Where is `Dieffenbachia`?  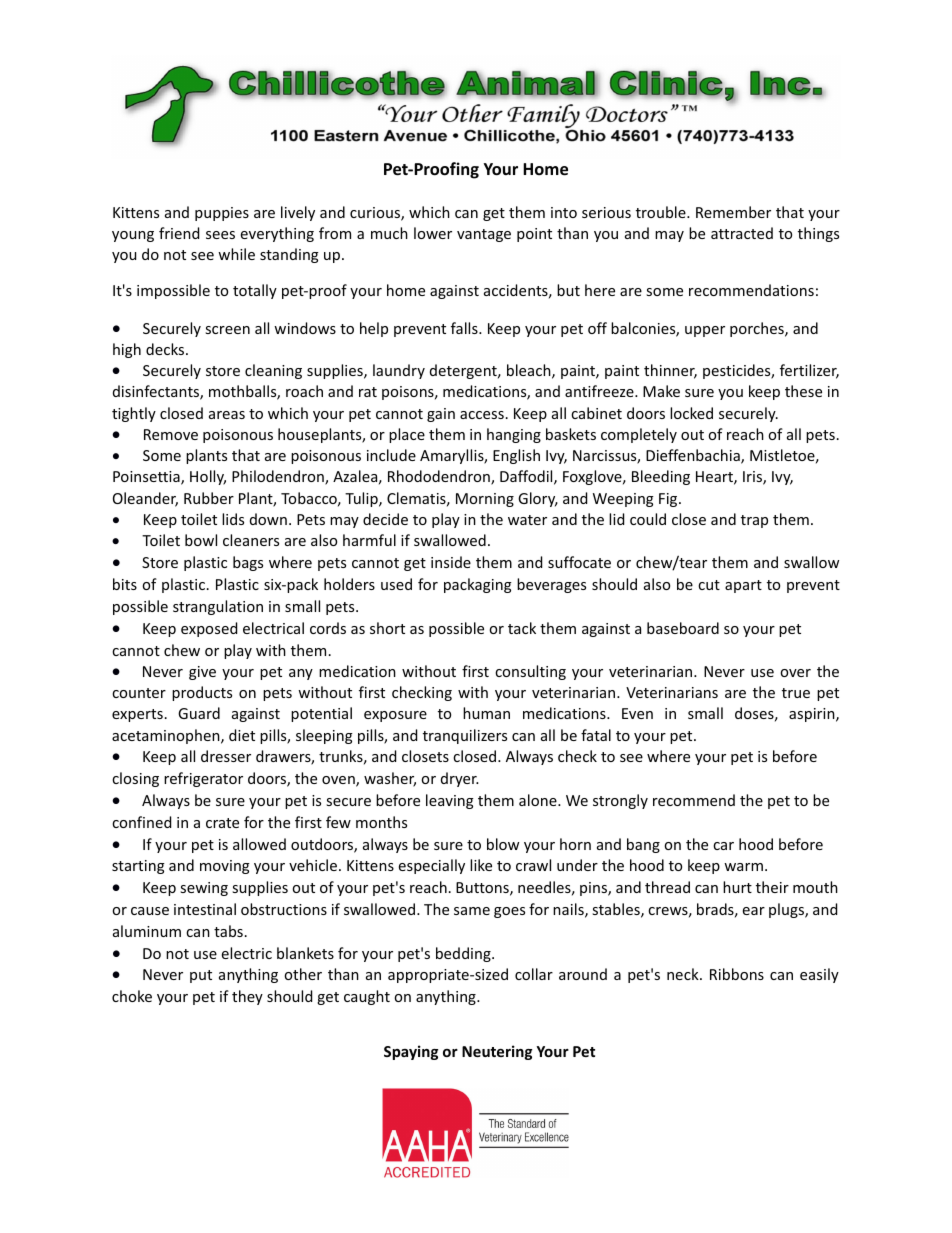 Dieffenbachia is located at coordinates (694, 456).
